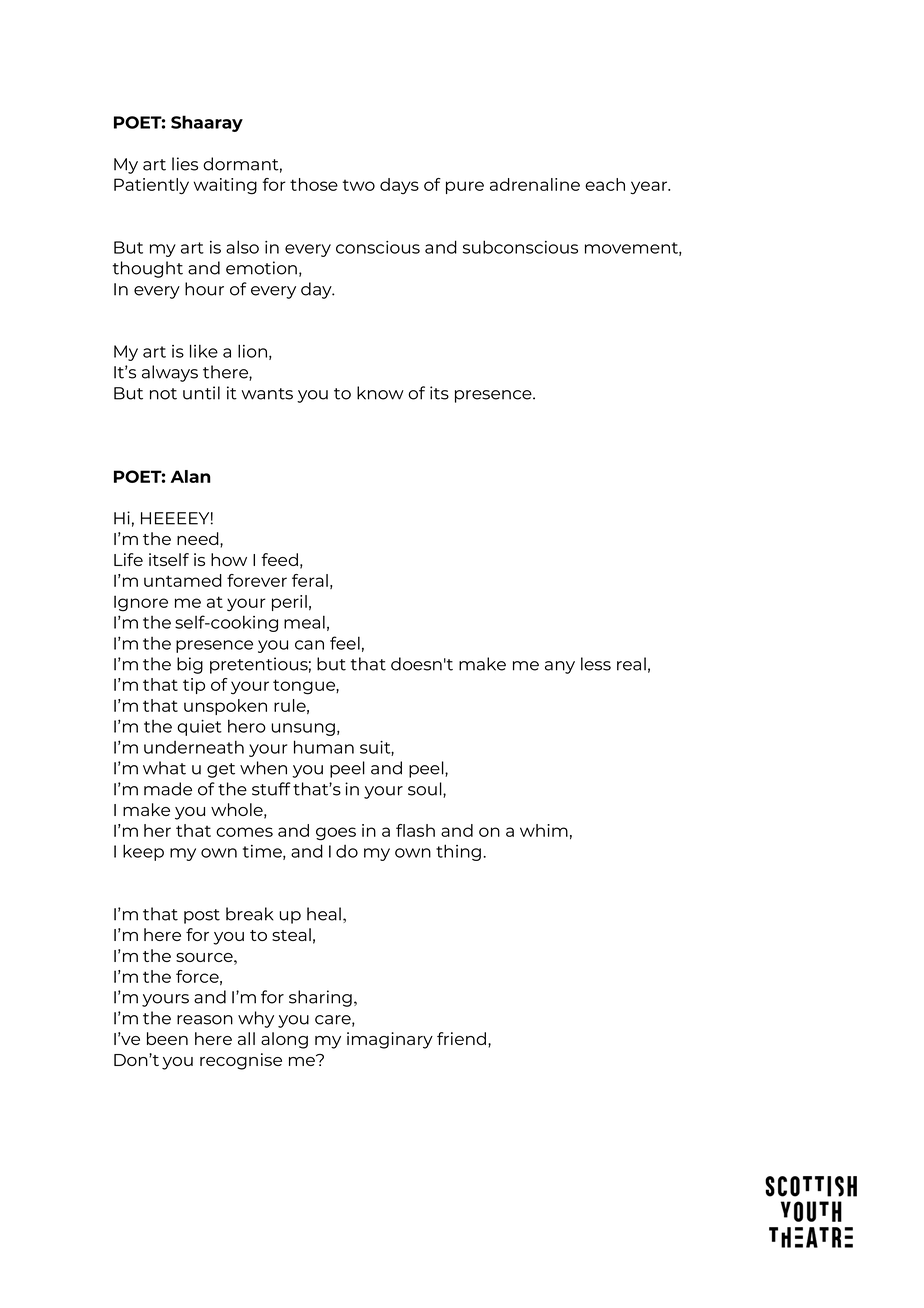 This screenshot has width=924, height=1308. Describe the element at coordinates (415, 830) in the screenshot. I see `flash` at that location.
